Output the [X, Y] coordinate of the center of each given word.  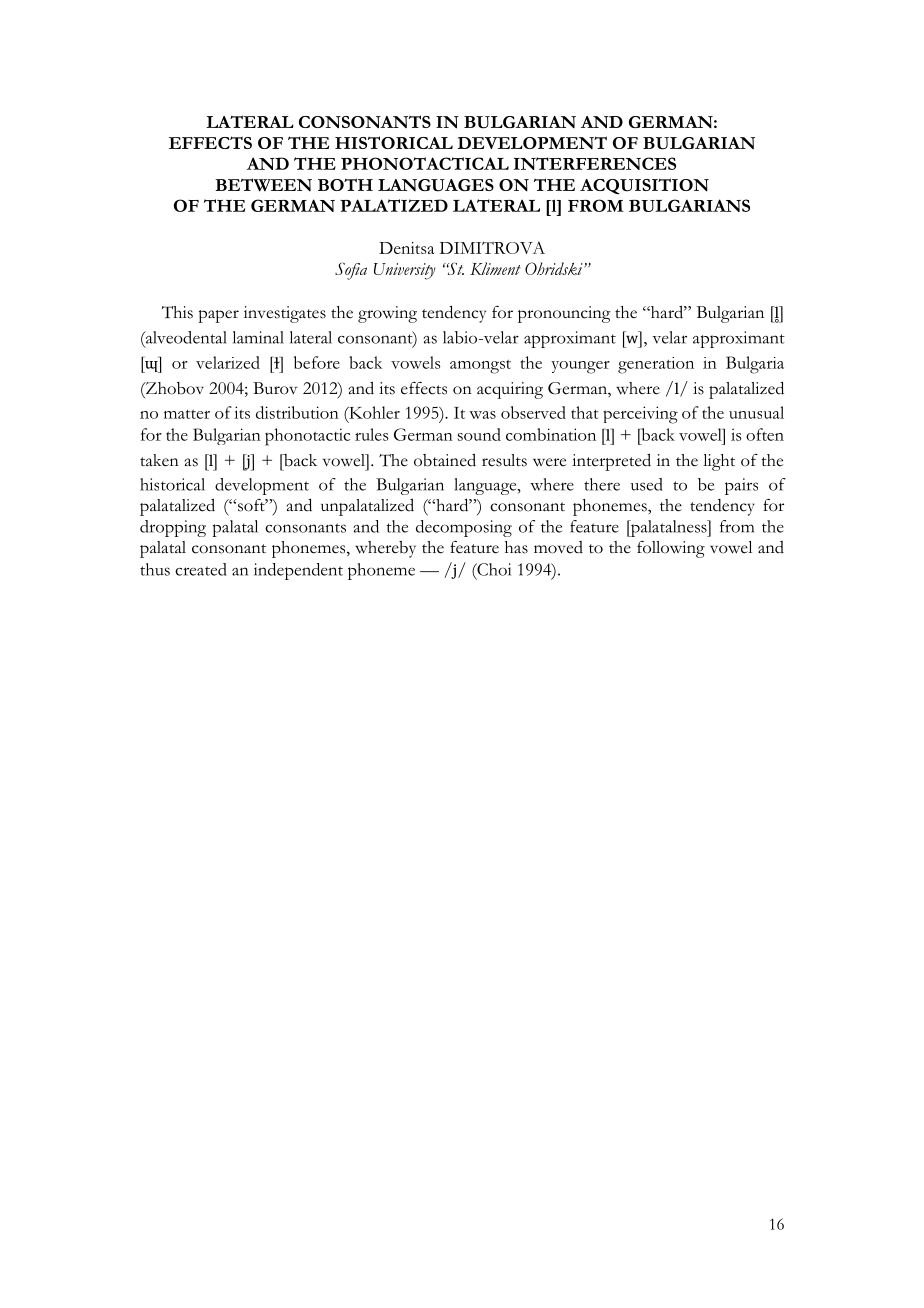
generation [656, 365]
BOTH [345, 184]
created [201, 569]
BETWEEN [263, 185]
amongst [480, 367]
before [317, 362]
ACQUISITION [644, 186]
